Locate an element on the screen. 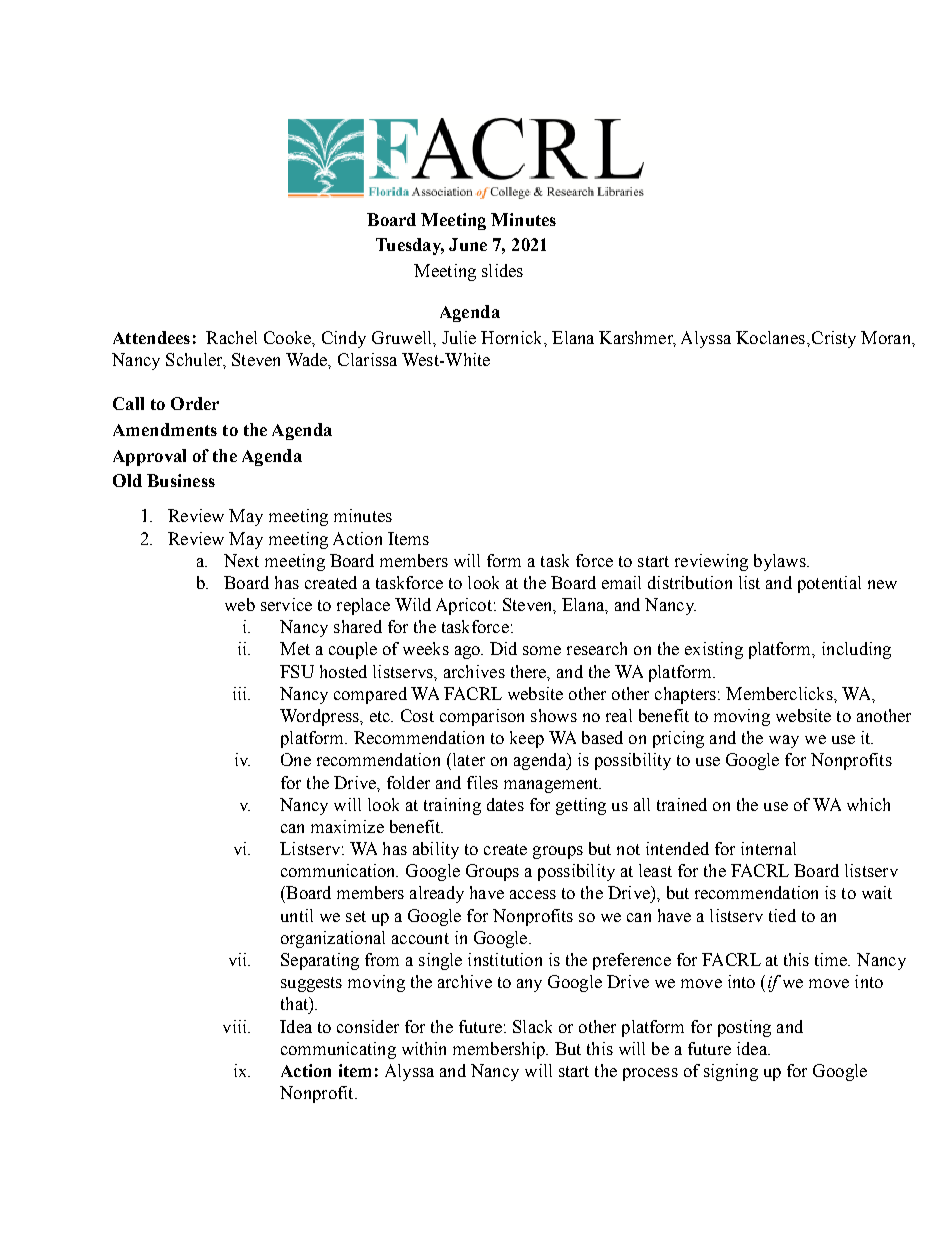  posting is located at coordinates (744, 1028).
